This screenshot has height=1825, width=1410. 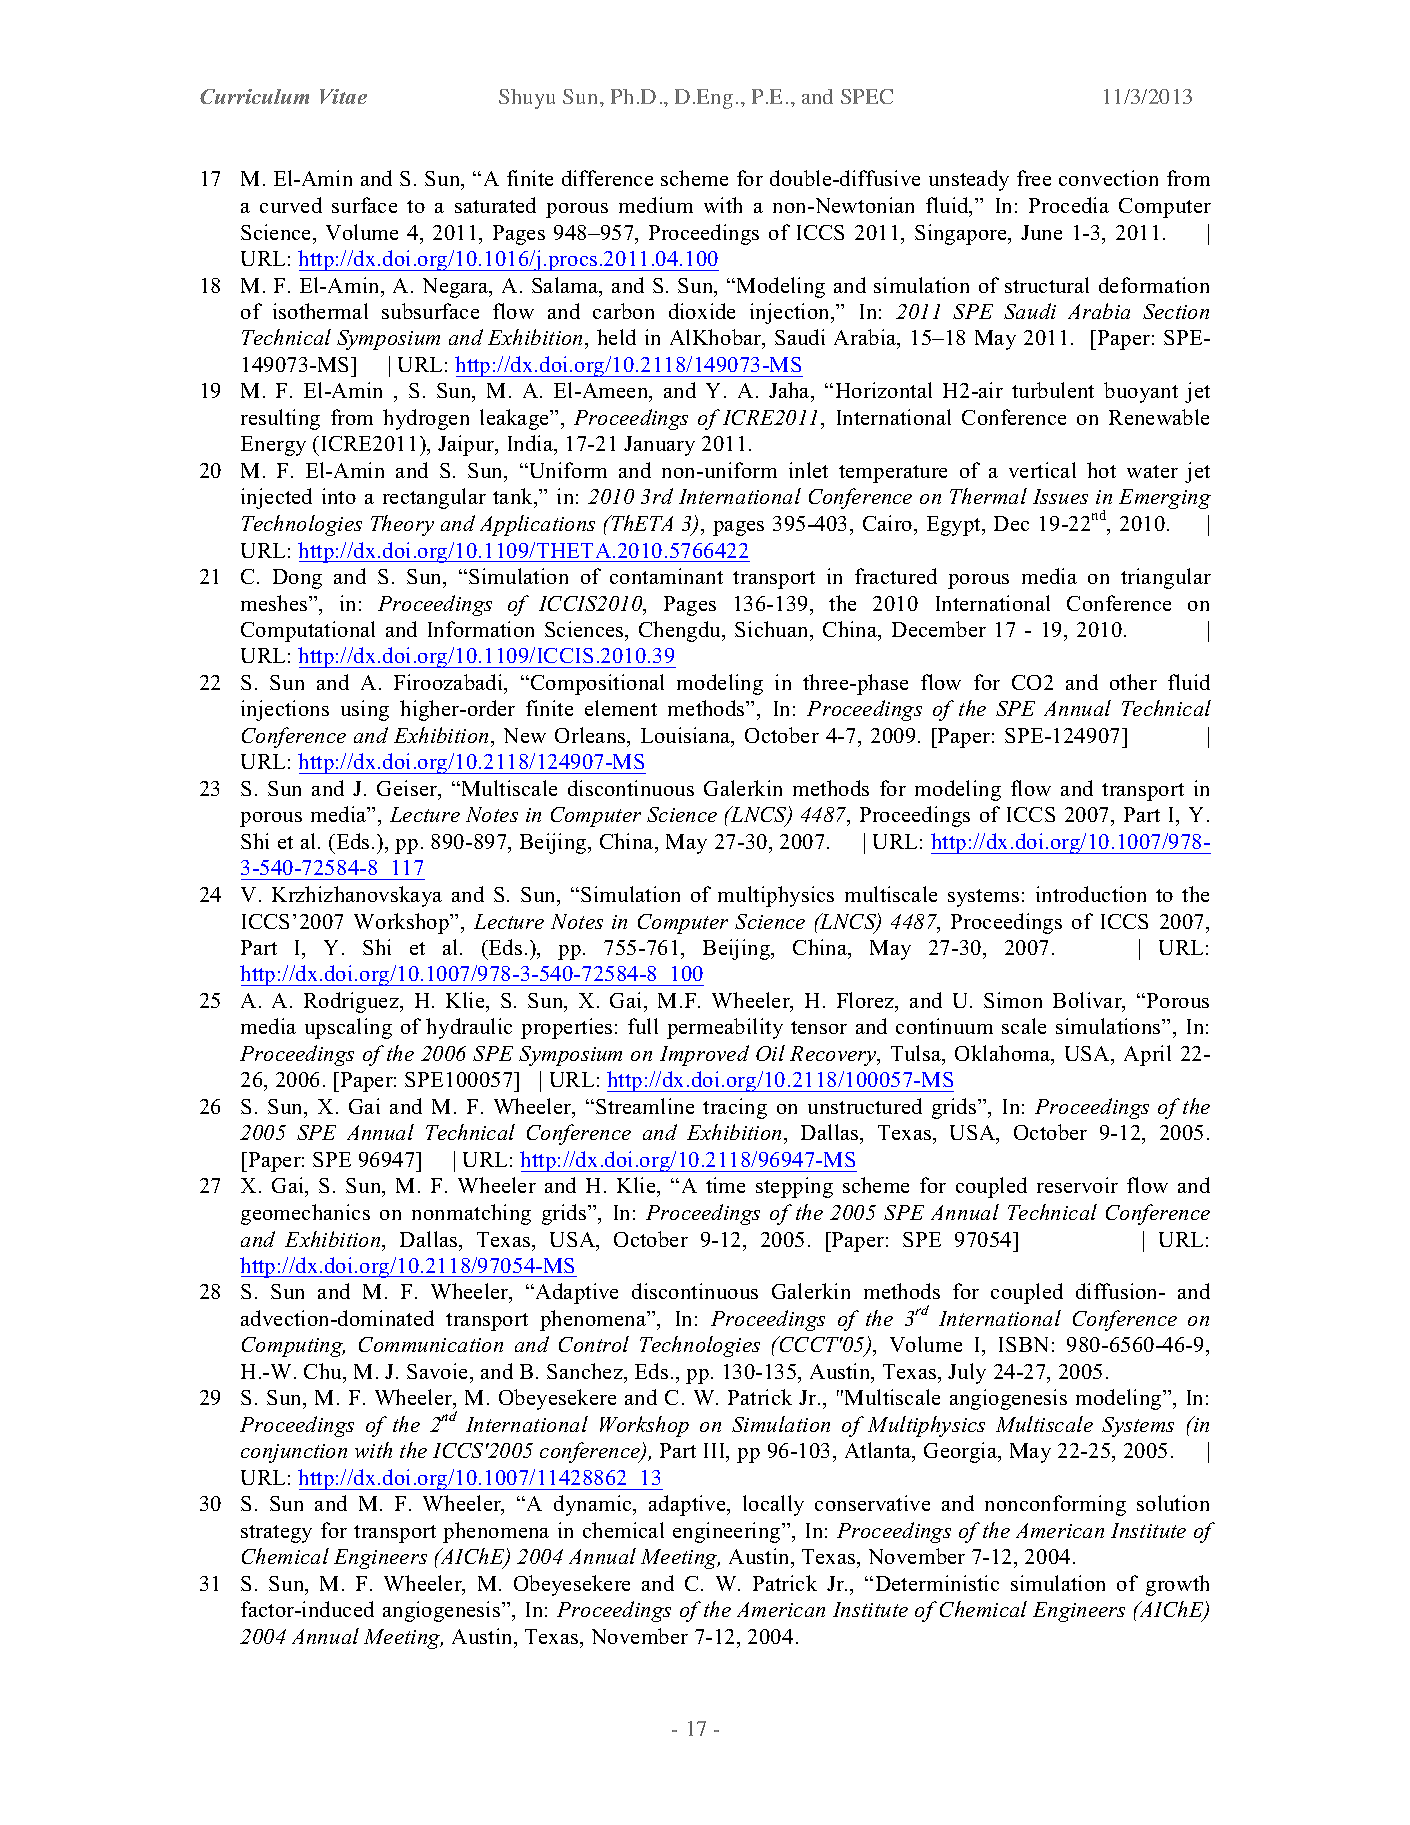 I want to click on strategy, so click(x=276, y=1534).
